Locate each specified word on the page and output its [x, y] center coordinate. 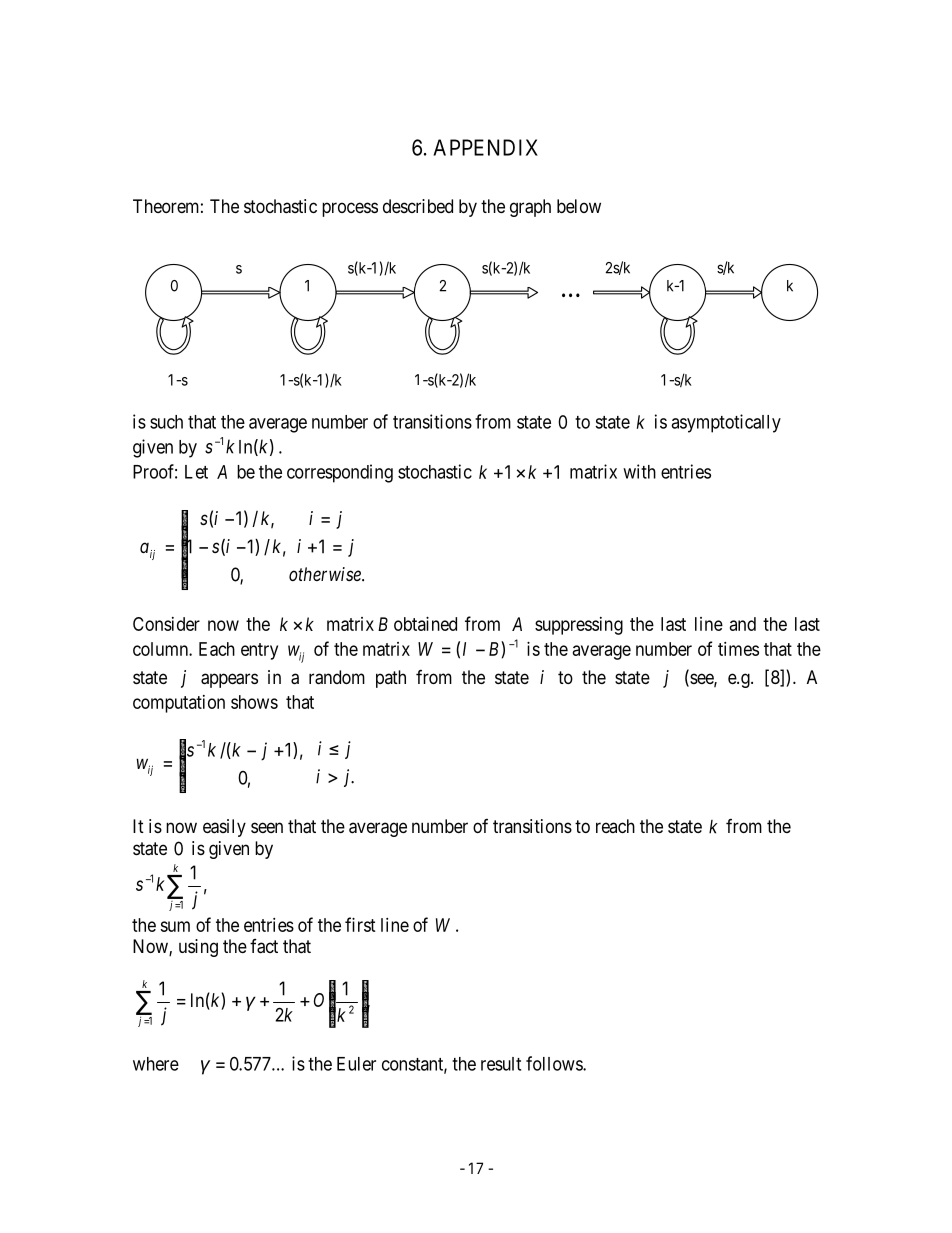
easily [224, 828]
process [350, 209]
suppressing [579, 626]
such [166, 422]
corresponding [340, 473]
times [738, 649]
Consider [166, 624]
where [156, 1064]
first [360, 924]
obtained [425, 624]
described [418, 206]
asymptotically [726, 423]
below [579, 206]
